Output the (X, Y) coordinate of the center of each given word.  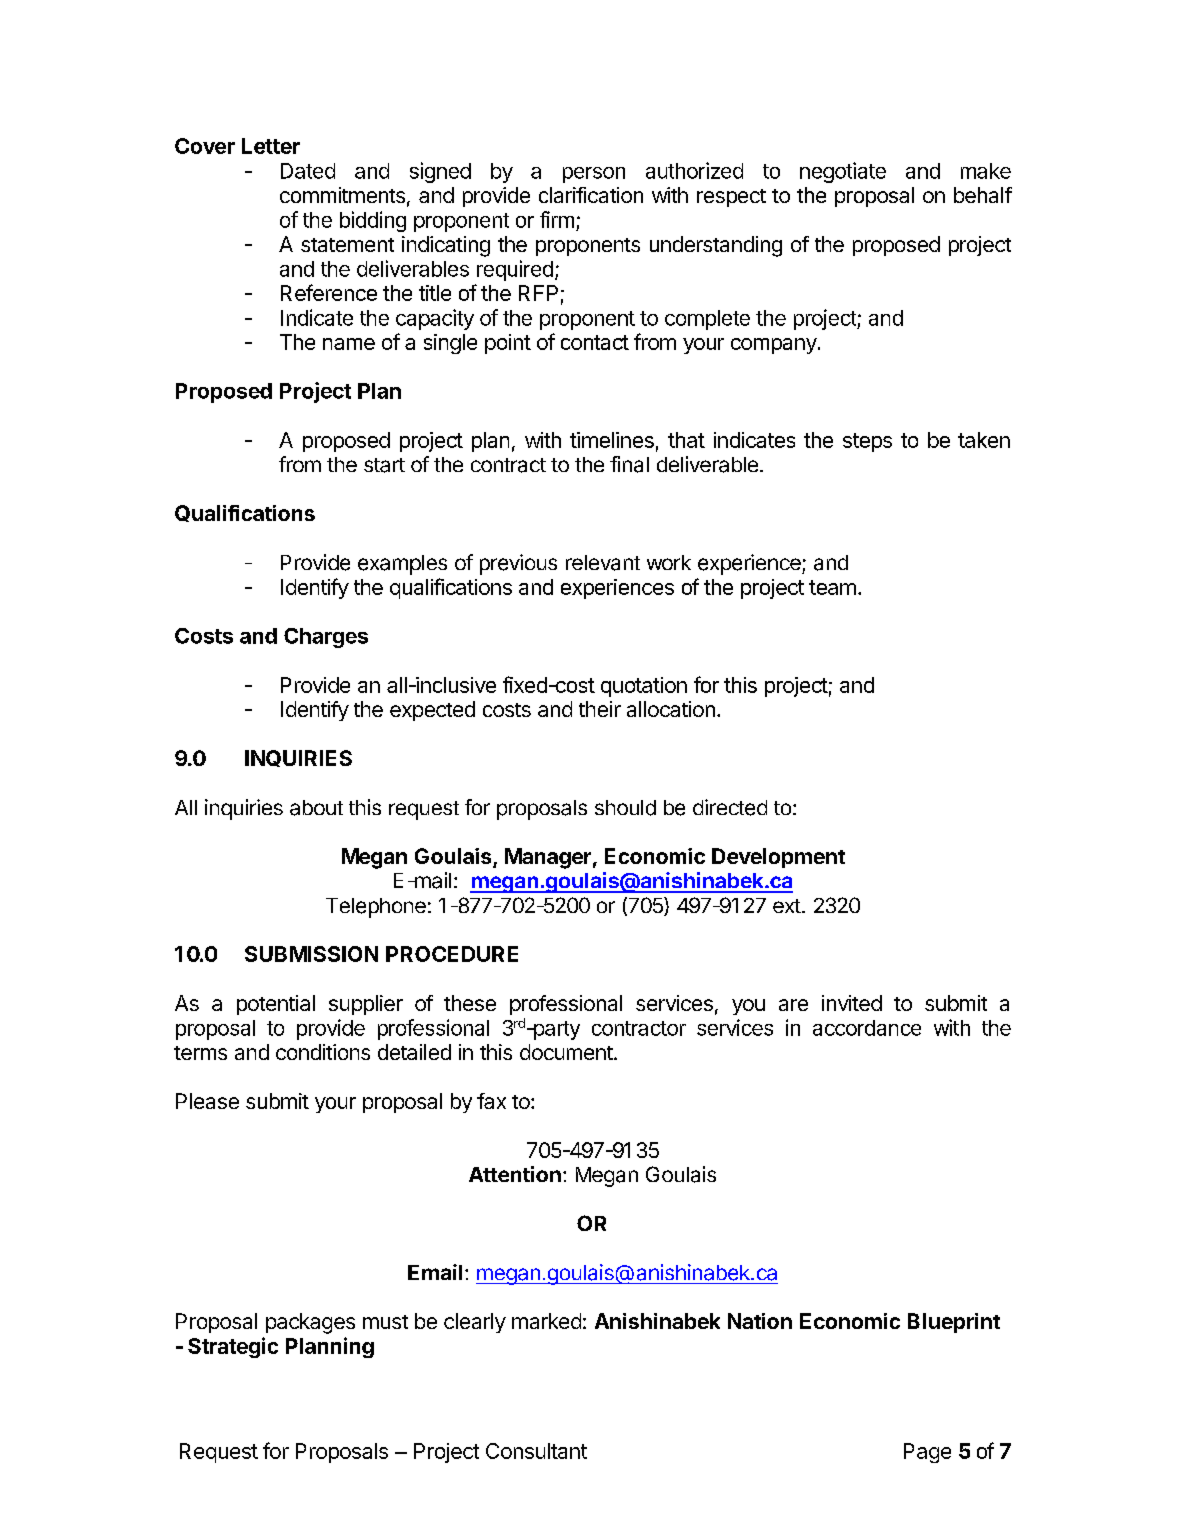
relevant (603, 563)
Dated (308, 171)
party (555, 1030)
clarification (591, 195)
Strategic (233, 1347)
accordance (867, 1028)
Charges (326, 638)
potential (276, 1005)
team (832, 587)
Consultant (536, 1451)
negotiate (843, 172)
